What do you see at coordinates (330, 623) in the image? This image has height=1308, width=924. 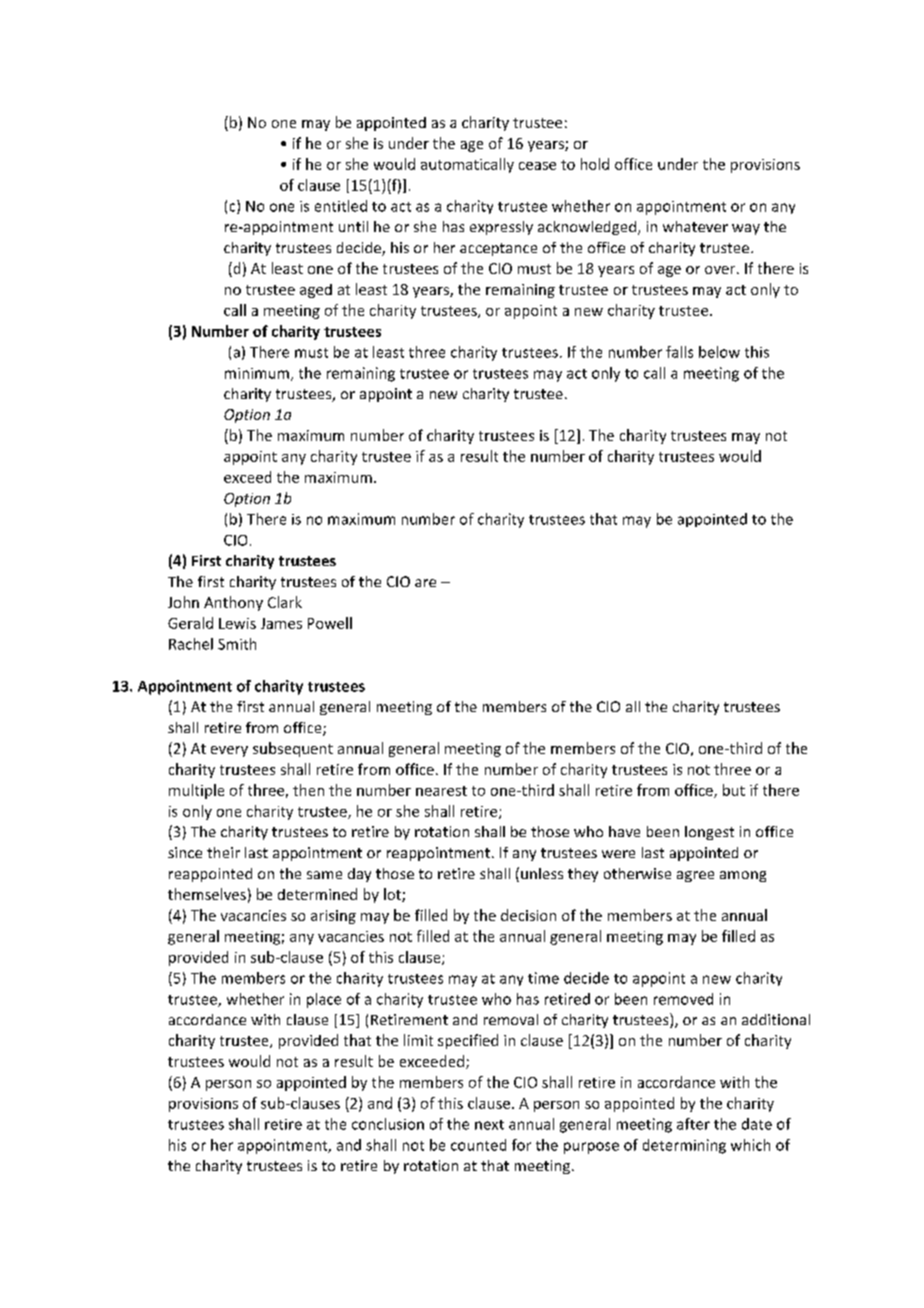 I see `Powell` at bounding box center [330, 623].
